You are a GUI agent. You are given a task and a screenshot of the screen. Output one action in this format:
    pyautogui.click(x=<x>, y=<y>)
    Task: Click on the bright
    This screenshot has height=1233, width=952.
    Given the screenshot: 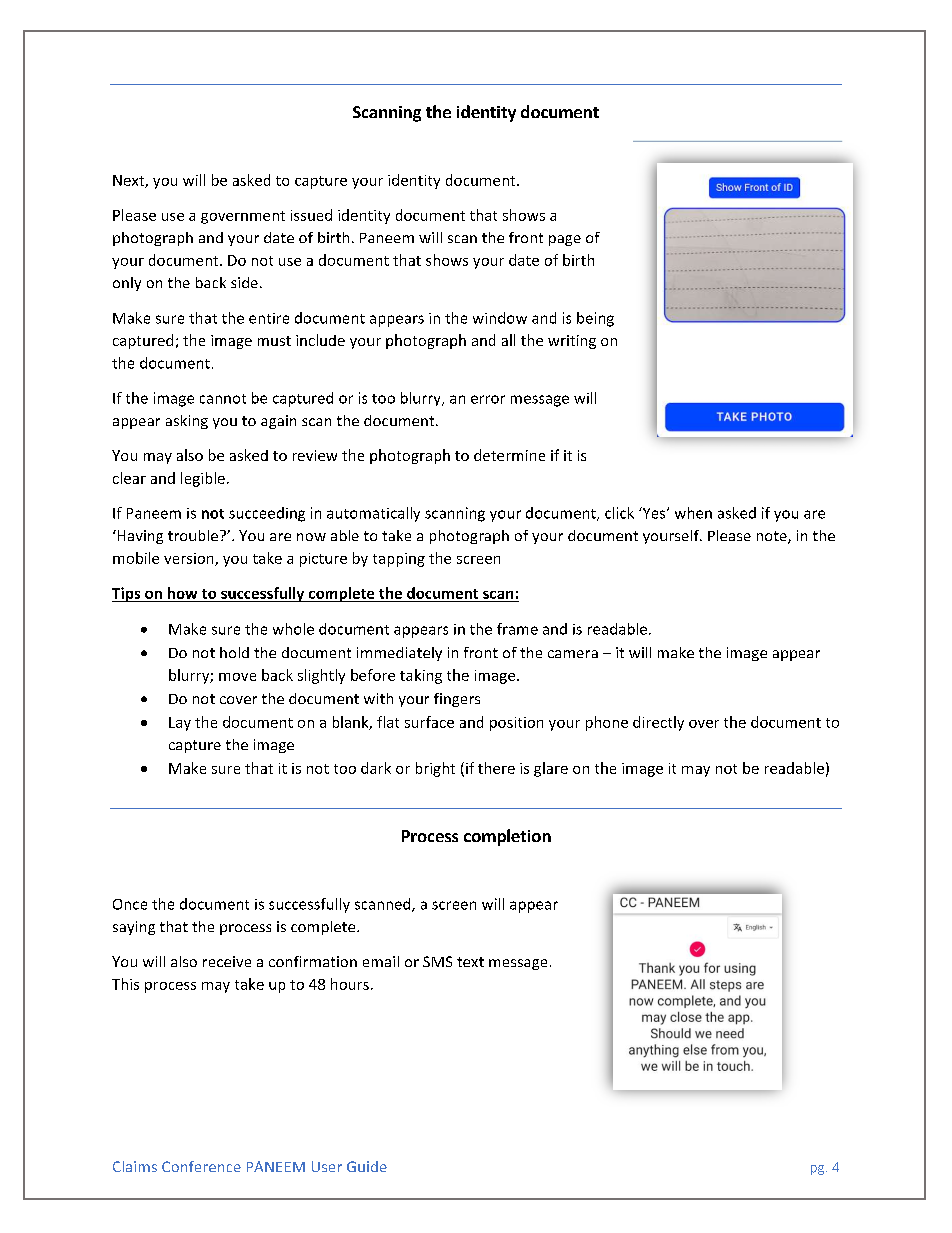 What is the action you would take?
    pyautogui.click(x=435, y=769)
